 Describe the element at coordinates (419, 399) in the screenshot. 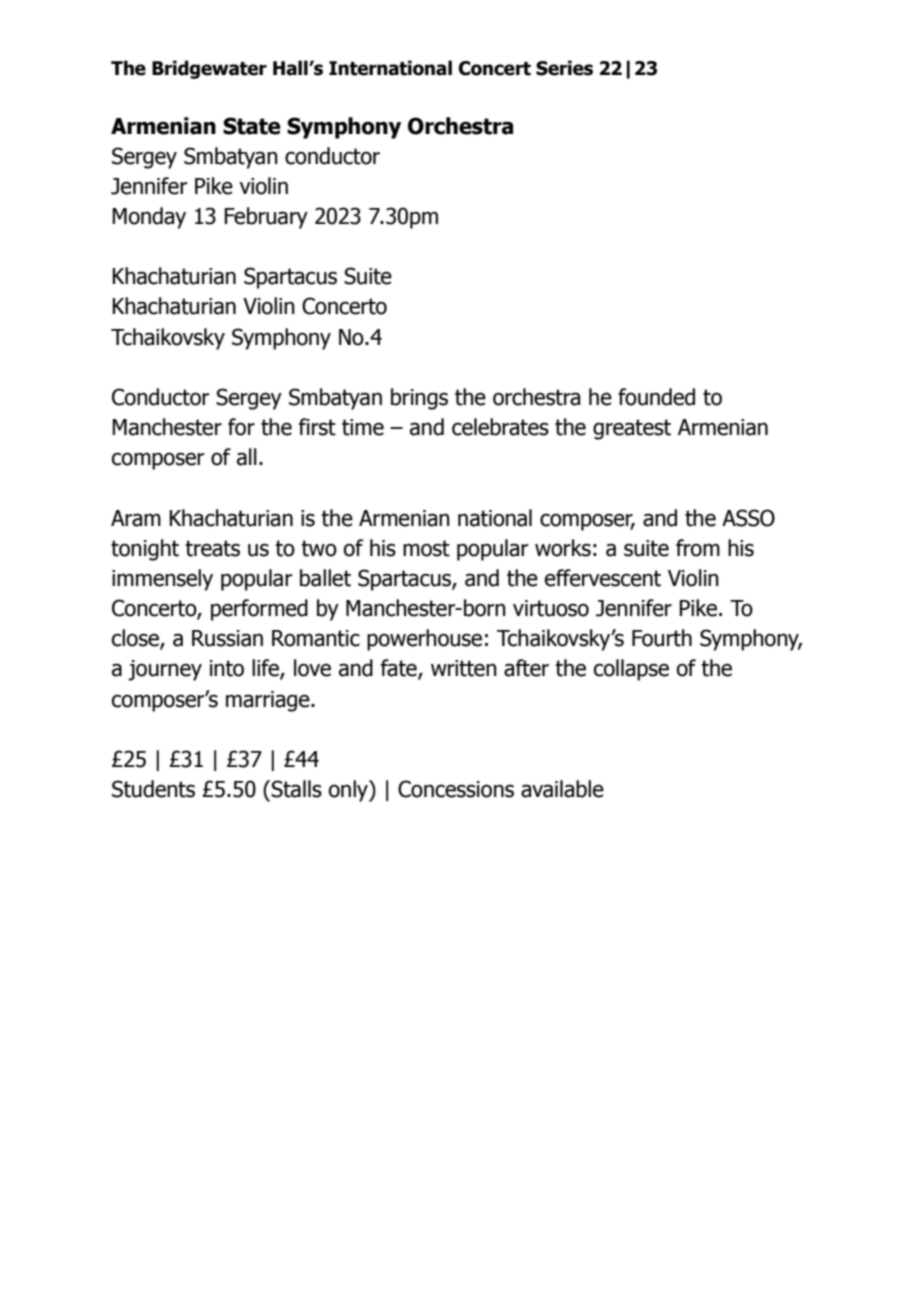

I see `brings` at that location.
